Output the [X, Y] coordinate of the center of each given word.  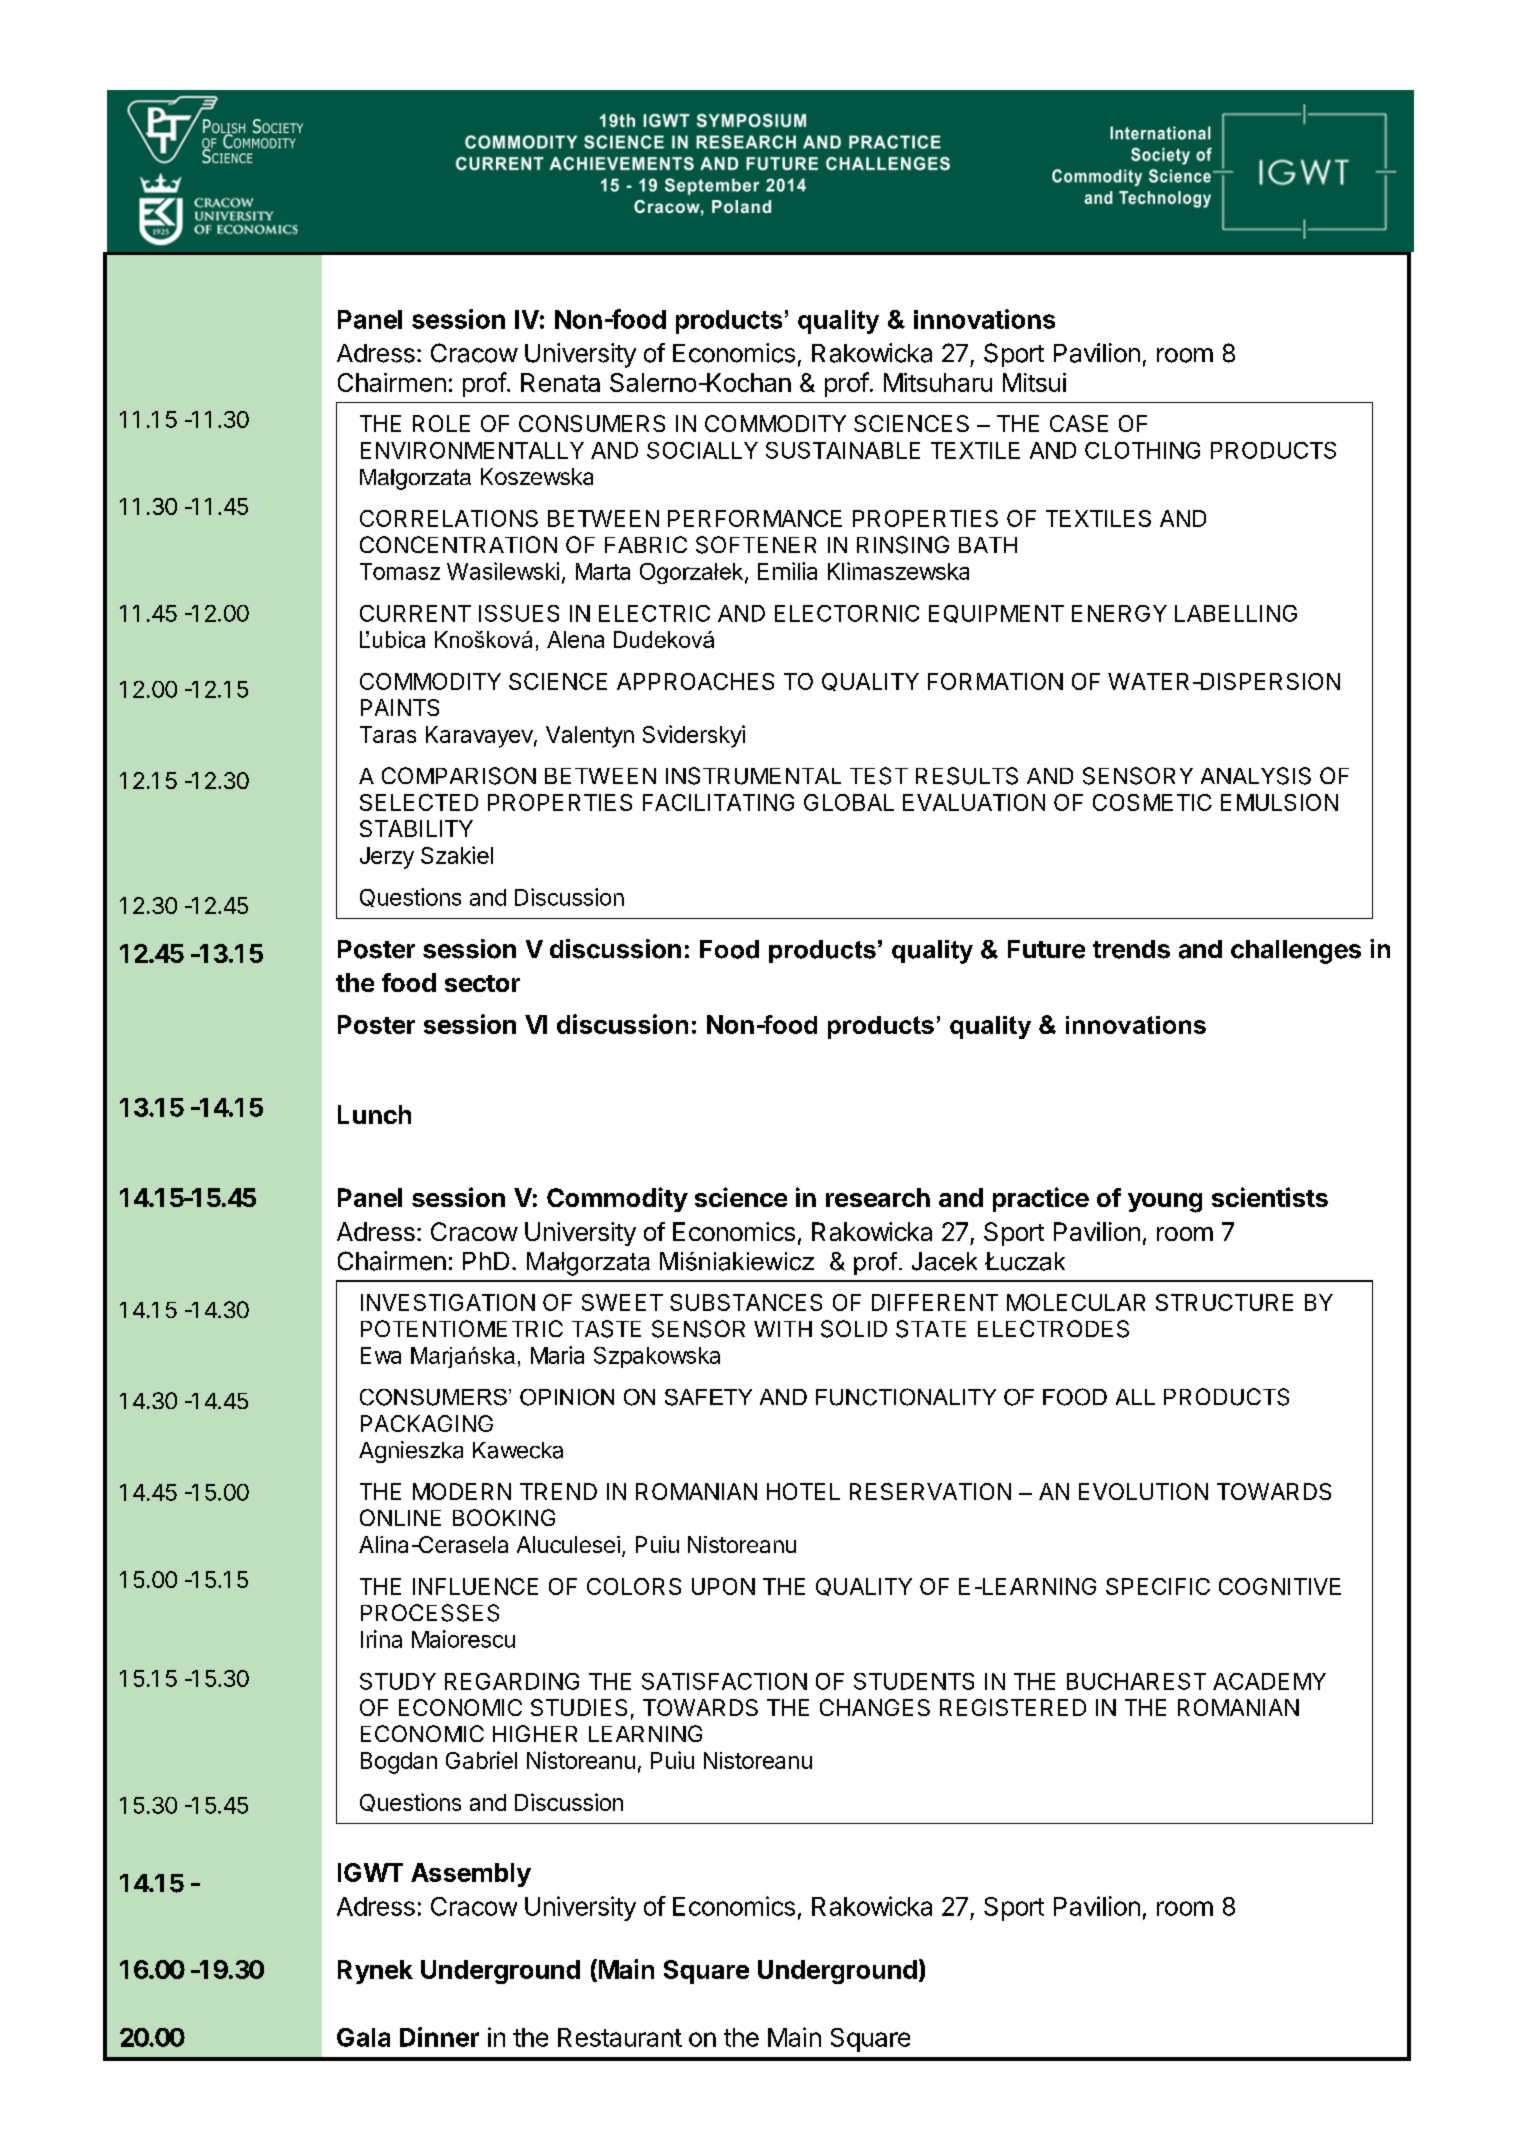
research [878, 1197]
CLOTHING [1142, 450]
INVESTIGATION [448, 1302]
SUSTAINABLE [843, 450]
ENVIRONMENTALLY [472, 450]
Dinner [439, 2037]
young [1165, 1203]
